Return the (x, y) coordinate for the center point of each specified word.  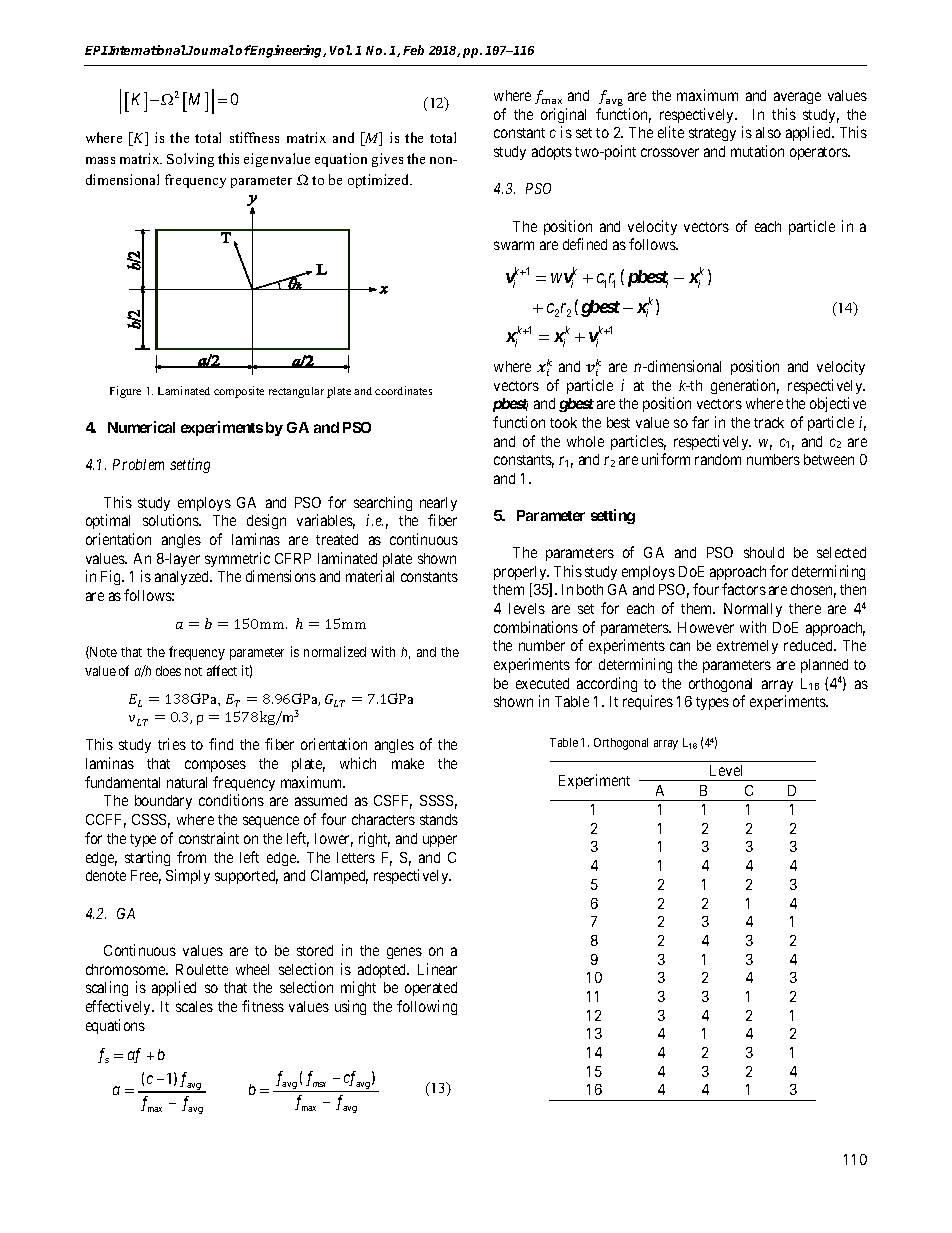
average (797, 98)
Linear (437, 969)
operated (431, 989)
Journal (210, 50)
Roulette (202, 969)
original (563, 115)
